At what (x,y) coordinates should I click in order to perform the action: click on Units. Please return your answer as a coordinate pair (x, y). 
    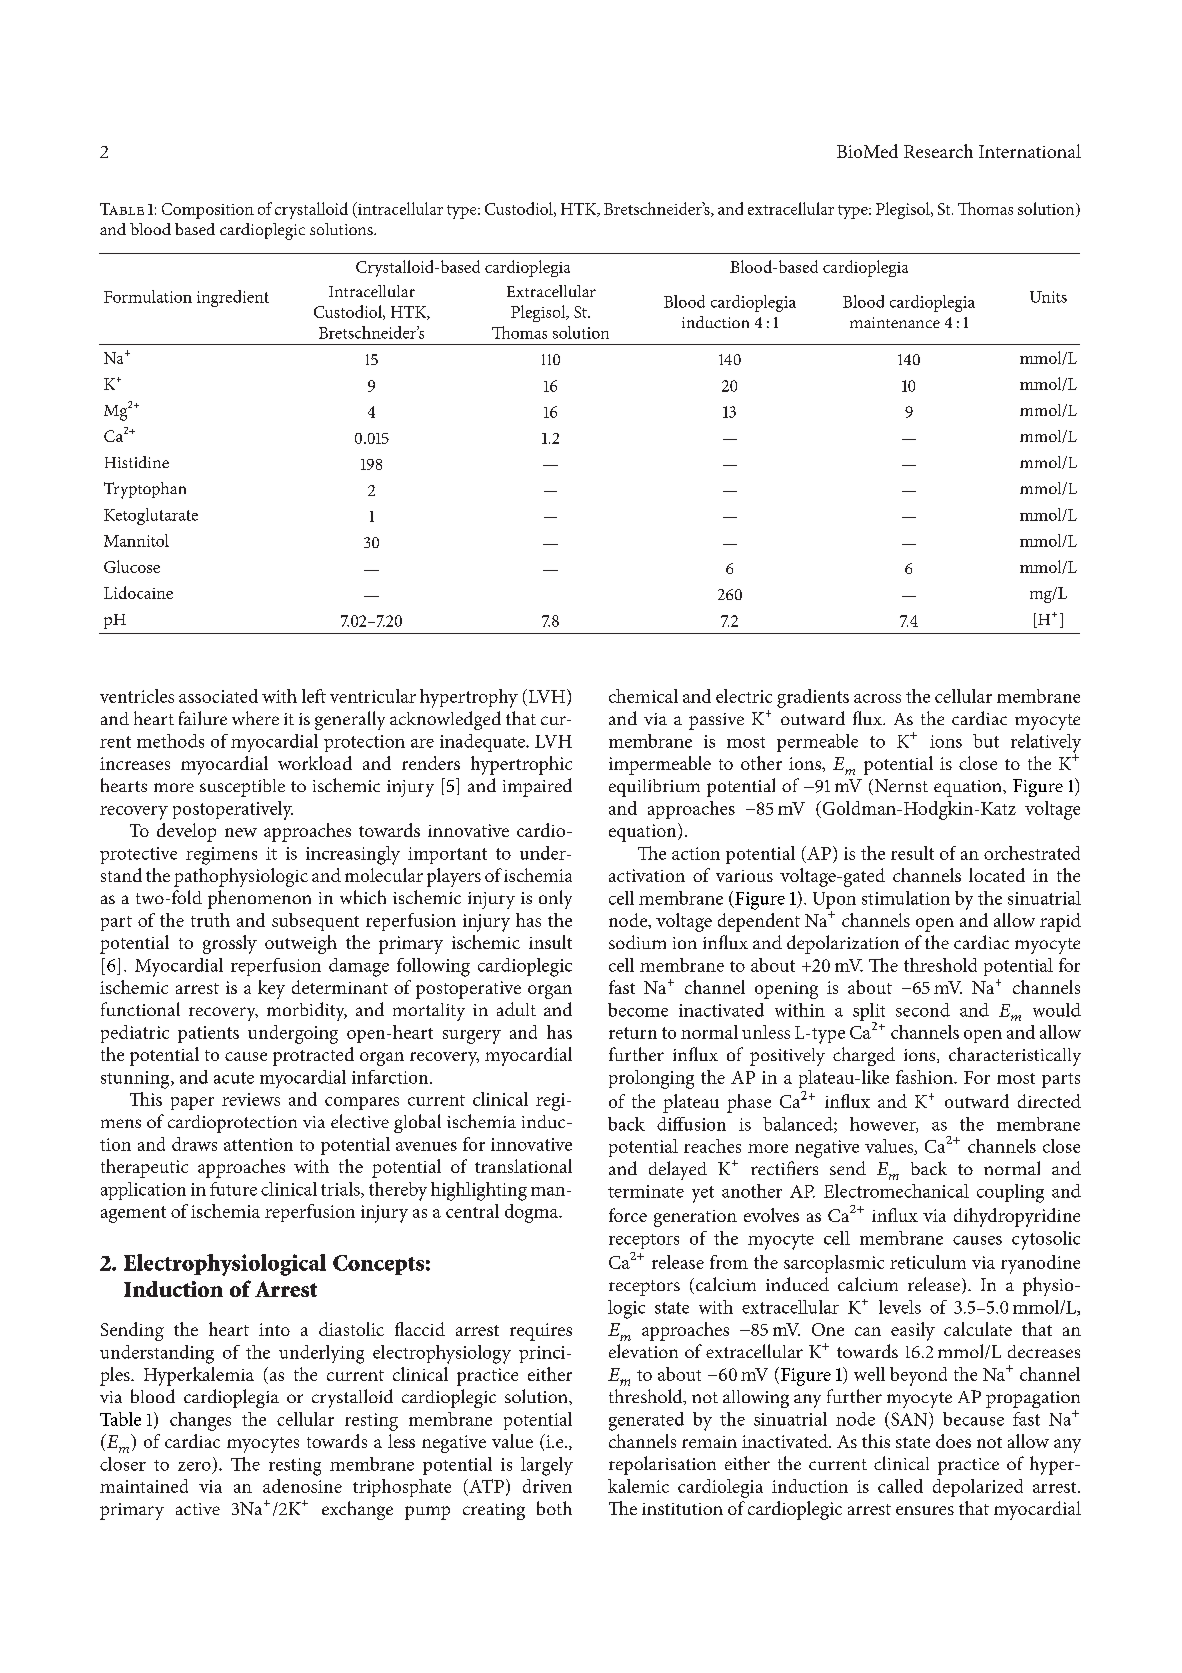
    Looking at the image, I should click on (1048, 297).
